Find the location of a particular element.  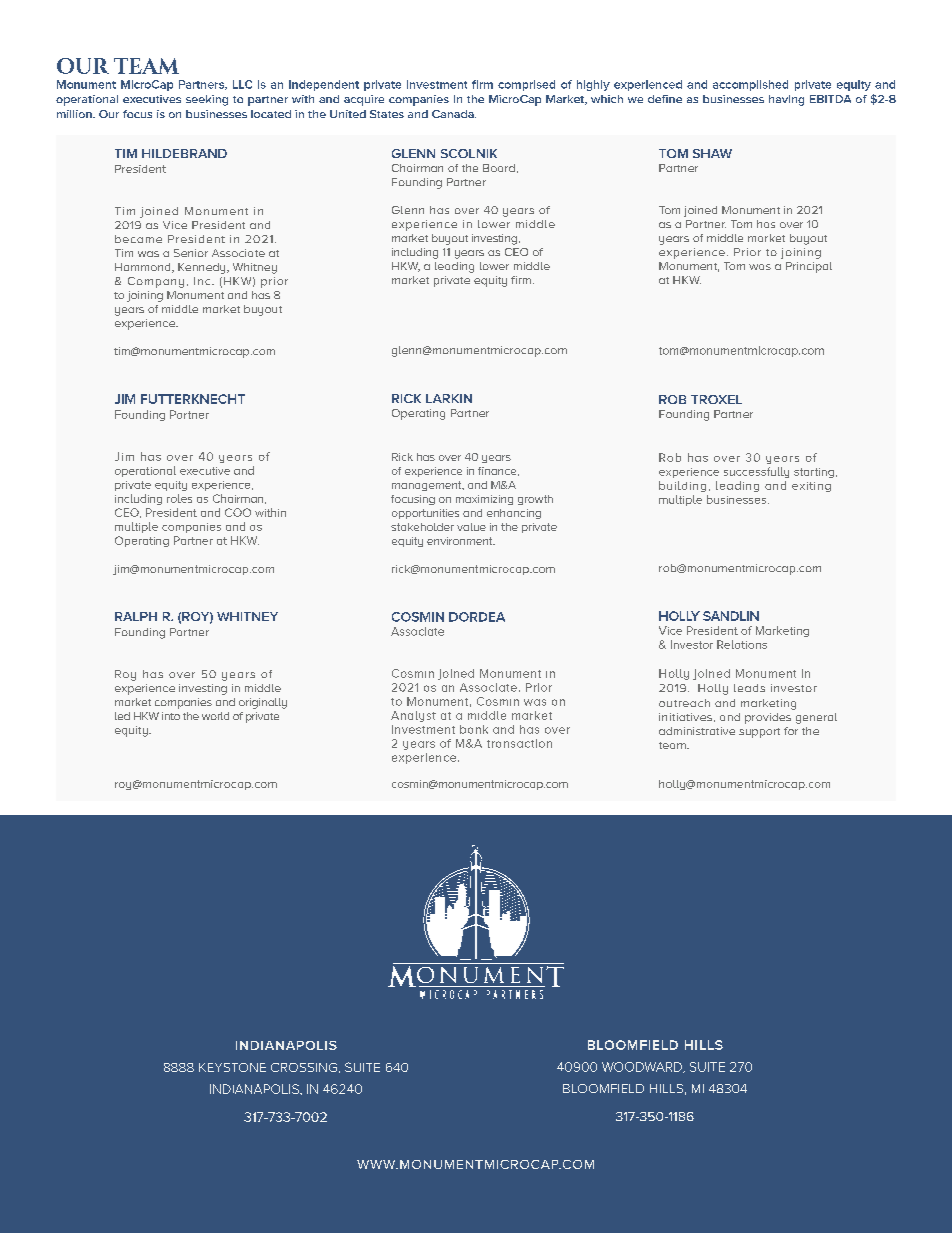

LARKIN is located at coordinates (449, 398).
